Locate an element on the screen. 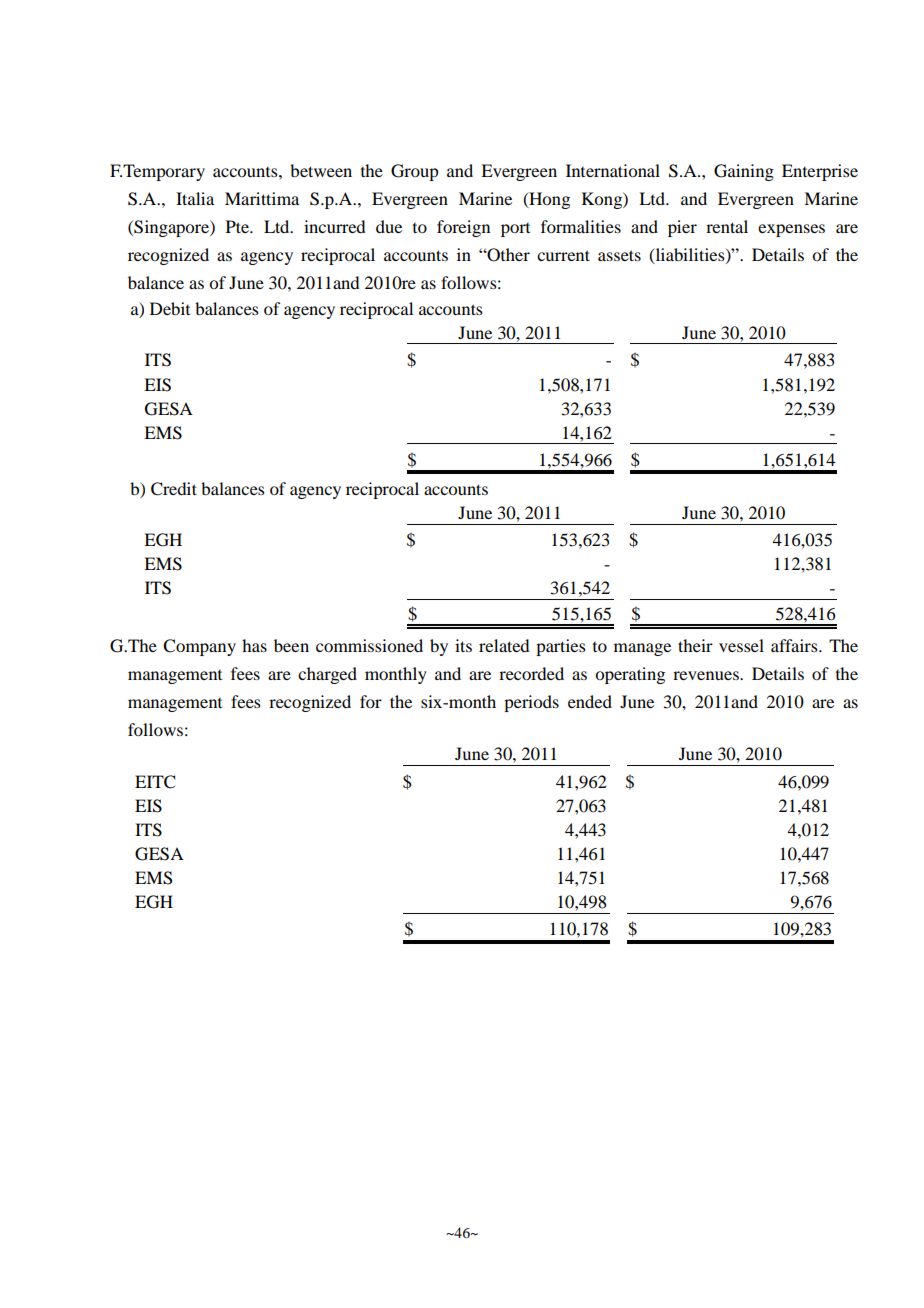  has is located at coordinates (254, 645).
